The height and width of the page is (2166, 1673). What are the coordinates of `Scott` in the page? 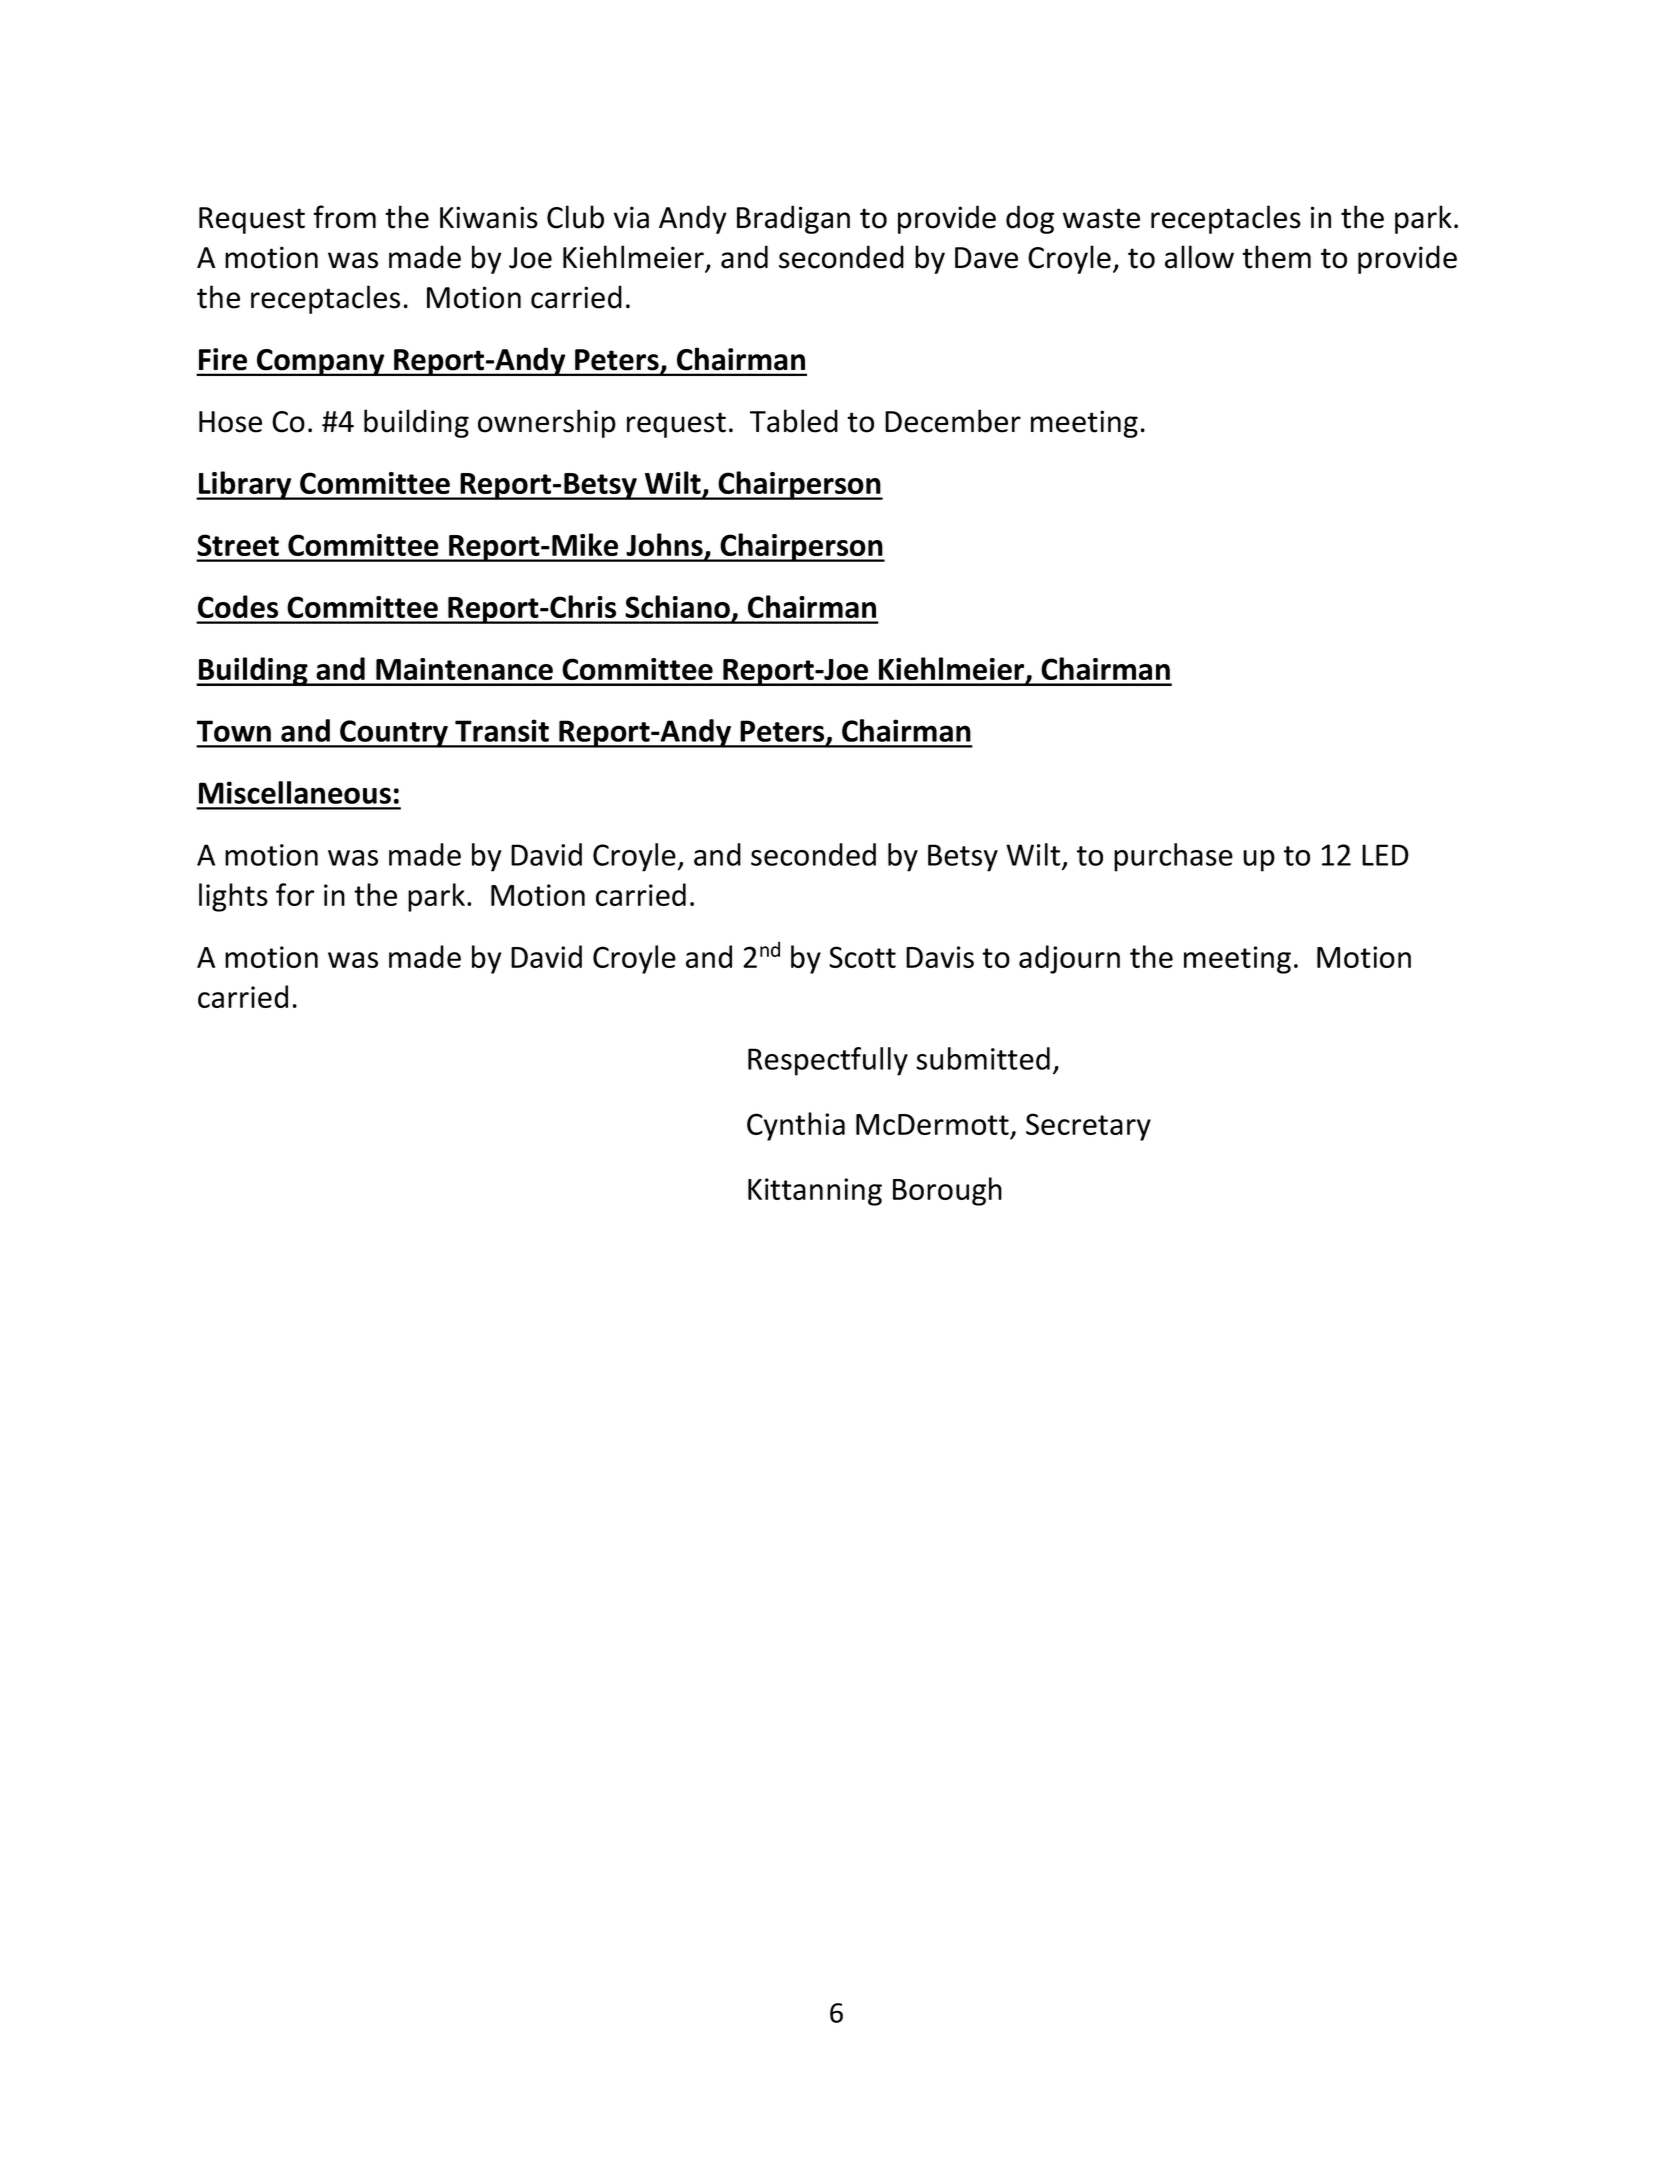 It's located at (862, 957).
